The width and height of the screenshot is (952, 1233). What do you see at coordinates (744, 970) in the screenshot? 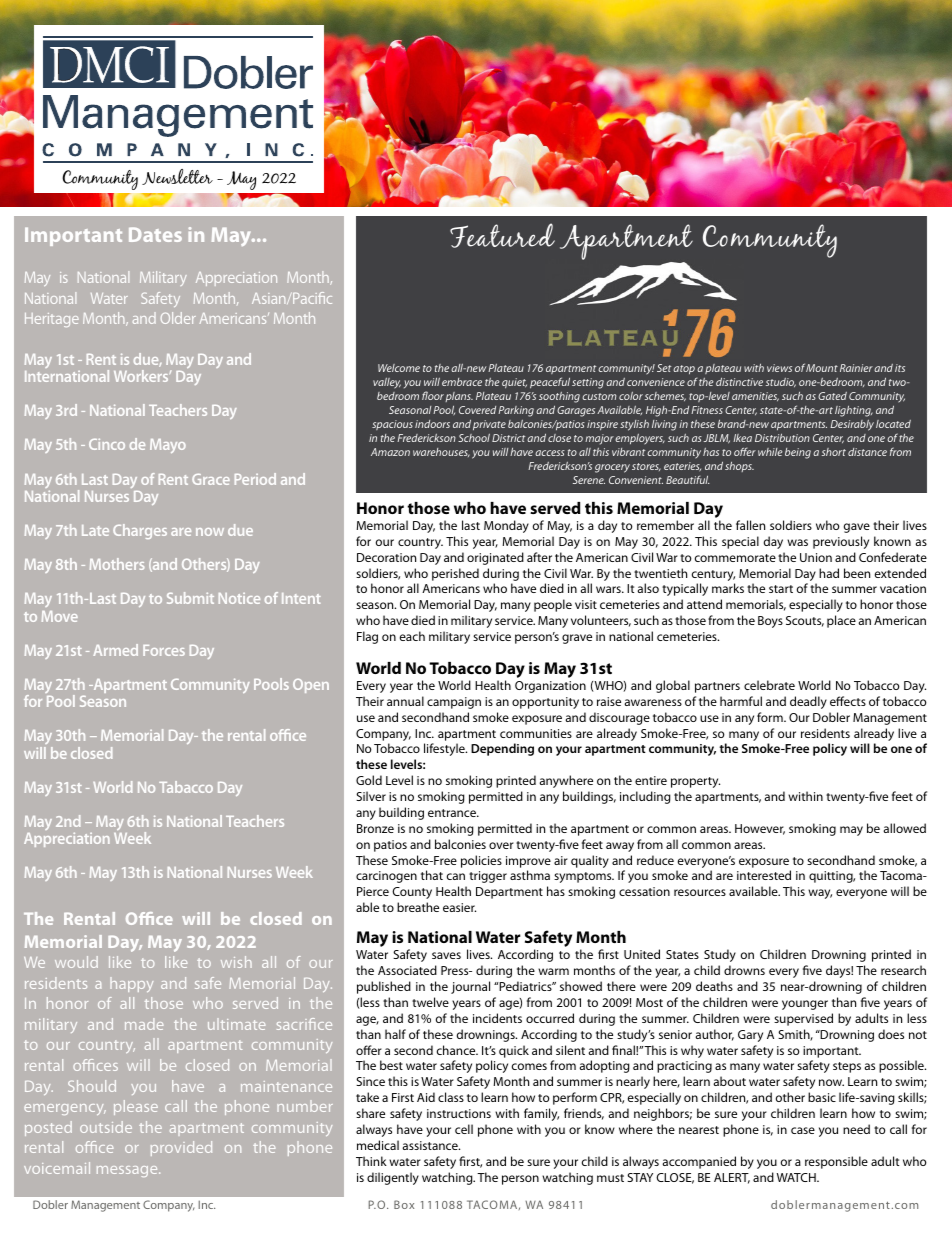
I see `drowns` at bounding box center [744, 970].
